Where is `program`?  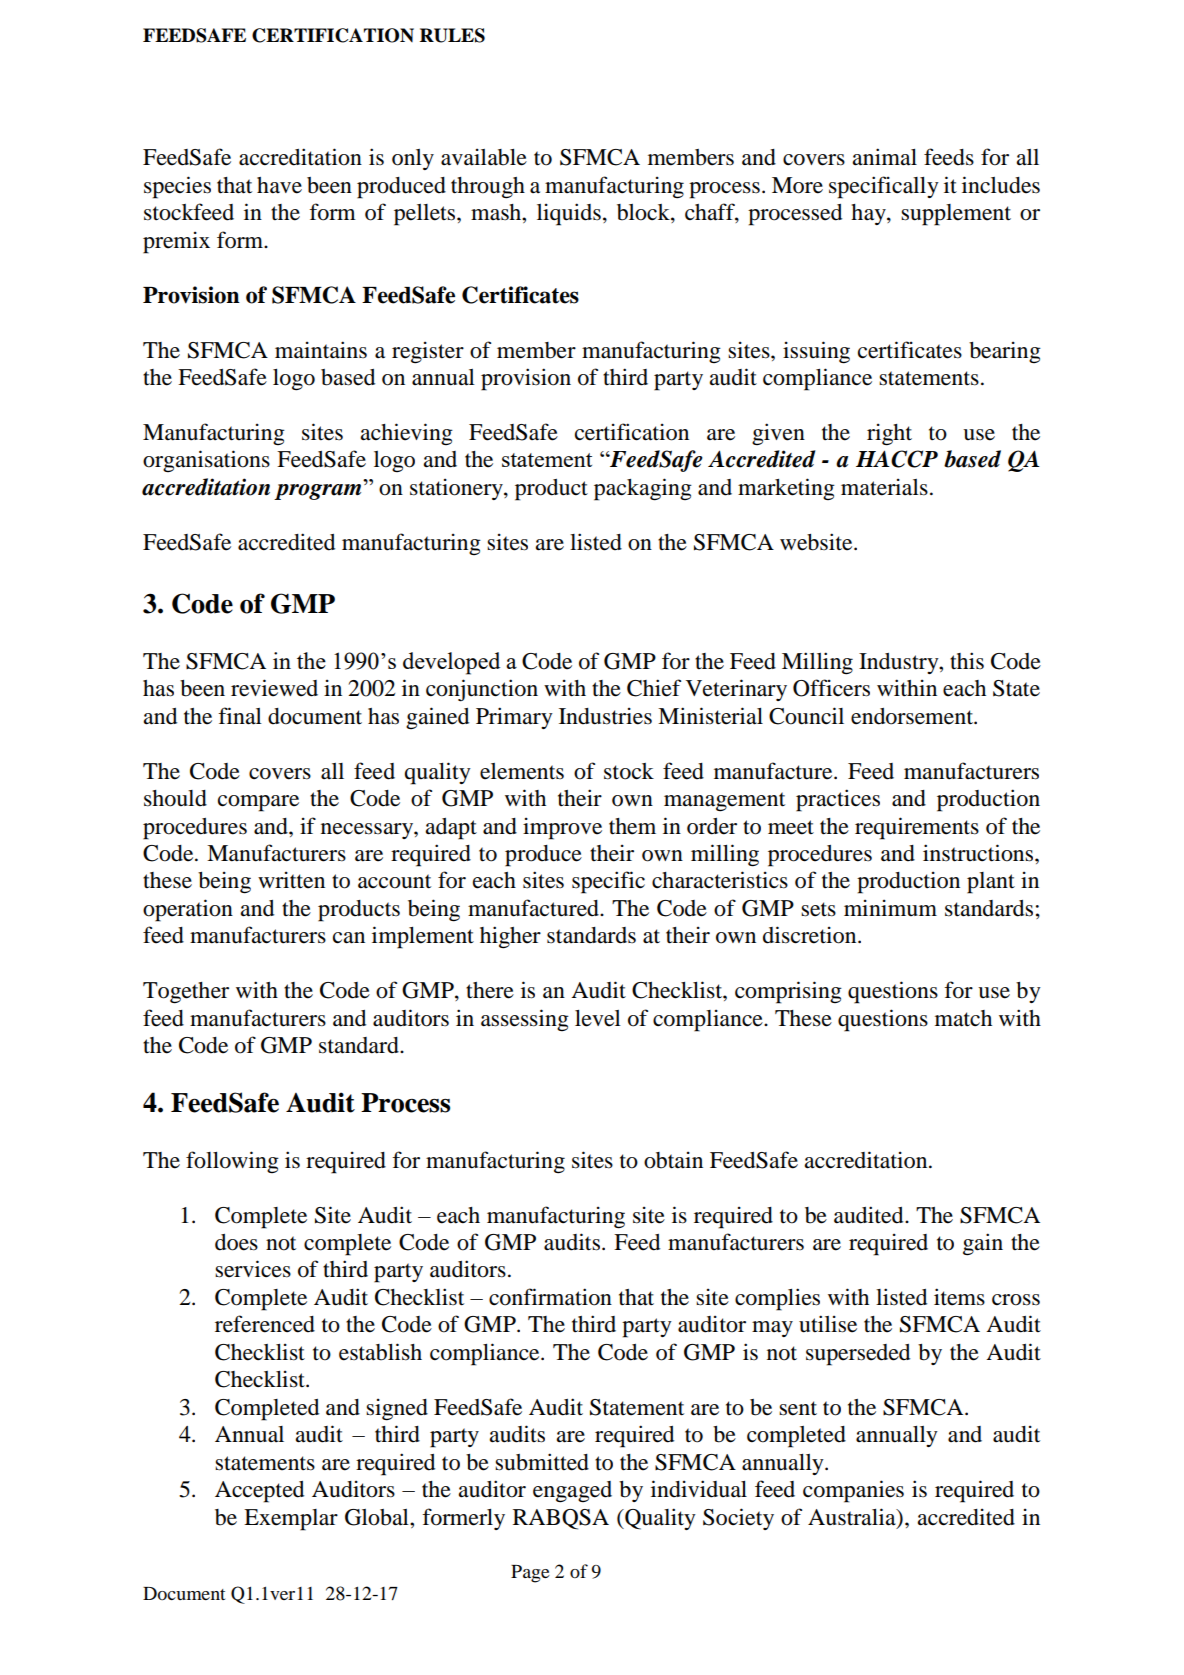 program is located at coordinates (317, 492).
